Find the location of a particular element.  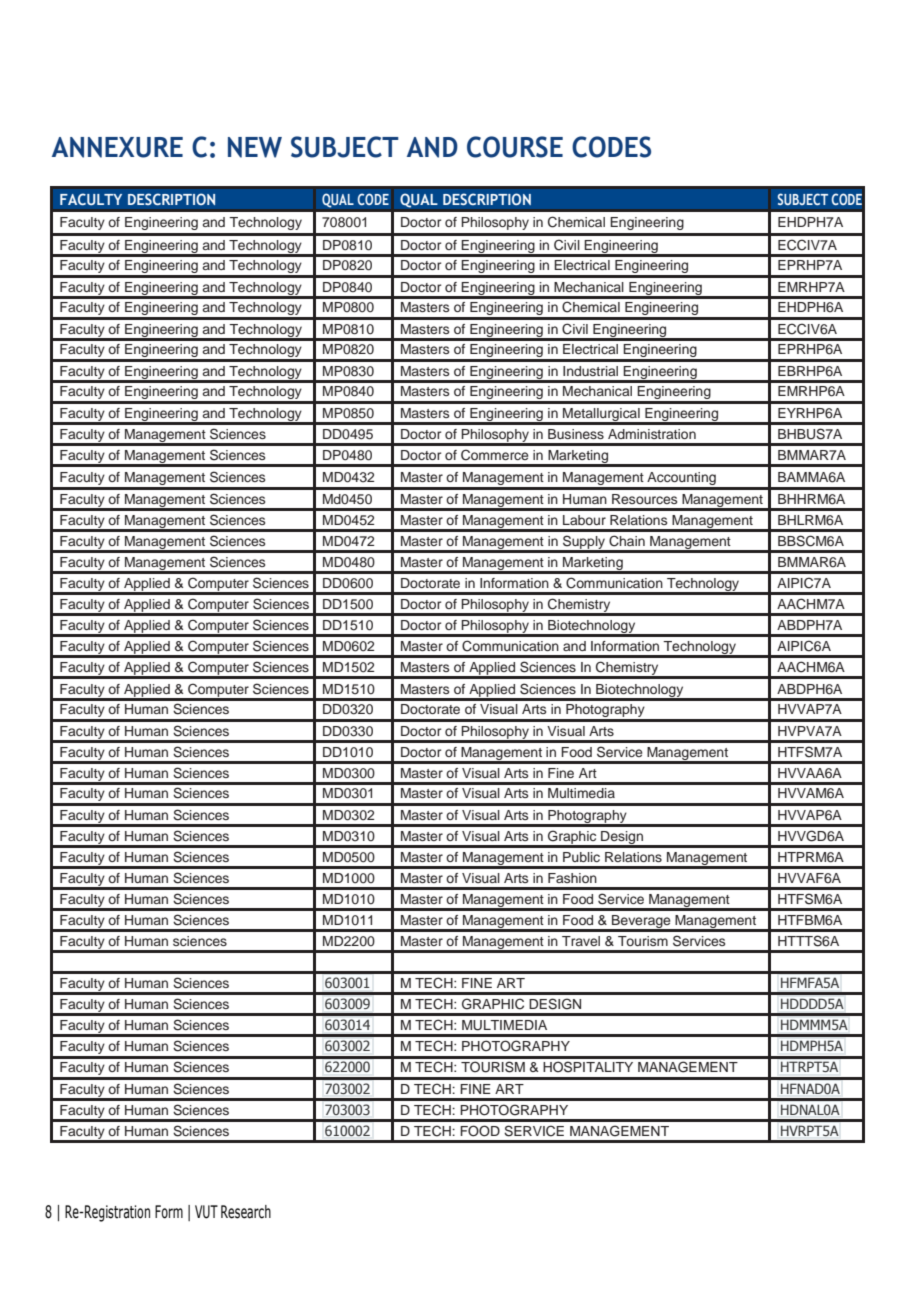

Research is located at coordinates (246, 1212).
